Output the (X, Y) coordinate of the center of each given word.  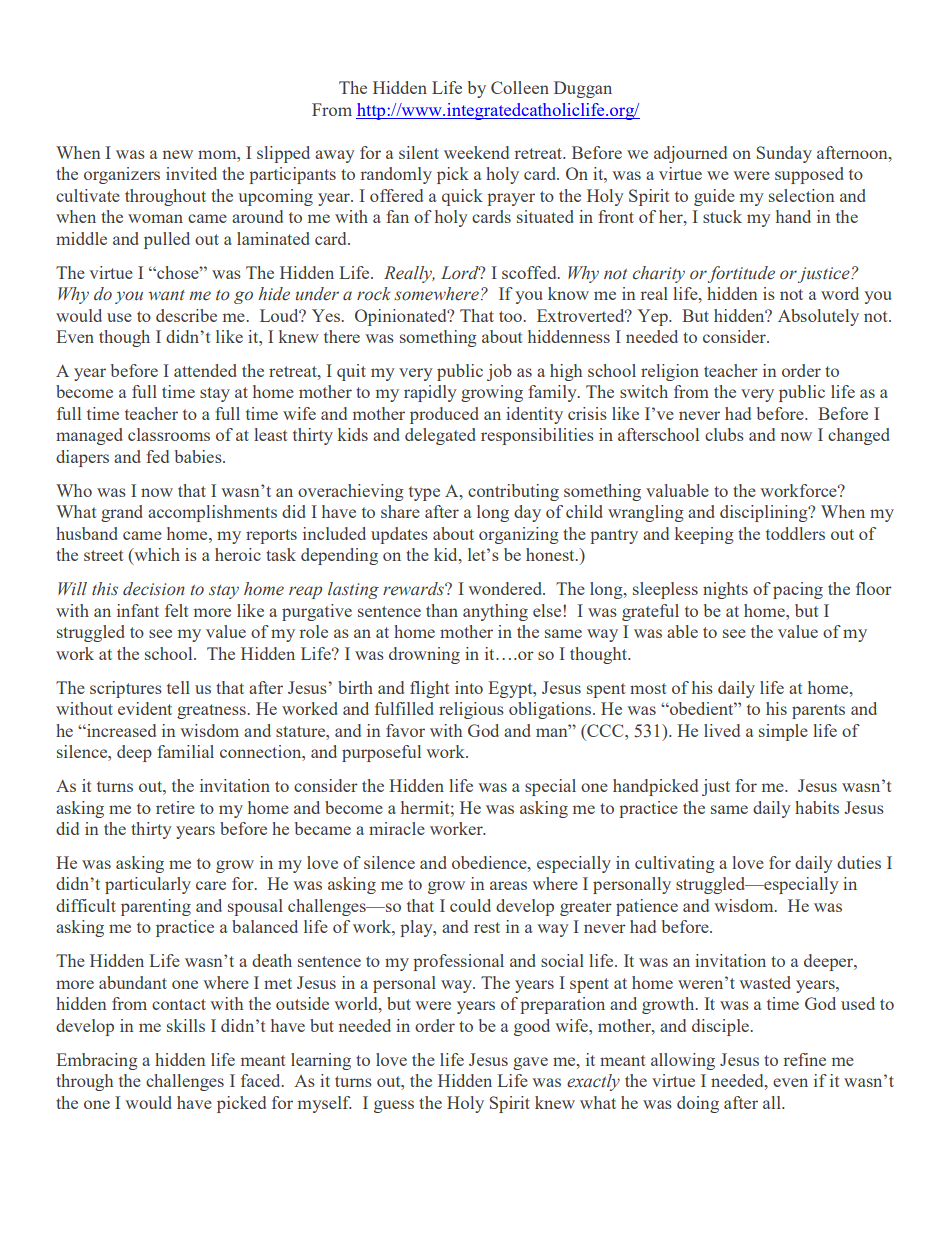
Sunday (784, 154)
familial (185, 751)
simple (783, 732)
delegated (440, 436)
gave (530, 1063)
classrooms (169, 434)
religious (471, 710)
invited (191, 173)
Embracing (97, 1061)
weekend (476, 152)
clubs (724, 434)
